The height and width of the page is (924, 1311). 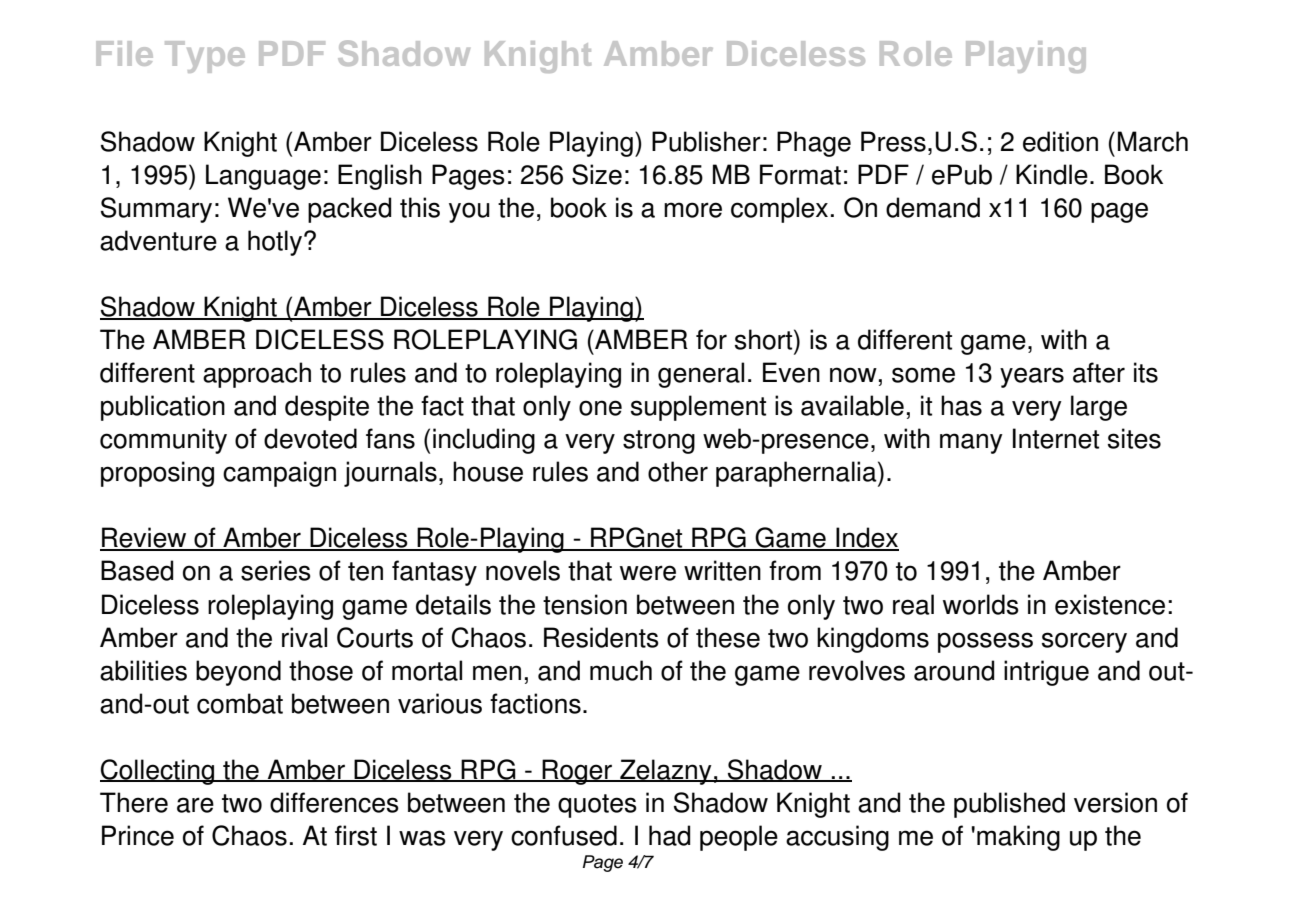 What do you see at coordinates (659, 442) in the page?
I see `strong` at bounding box center [659, 442].
